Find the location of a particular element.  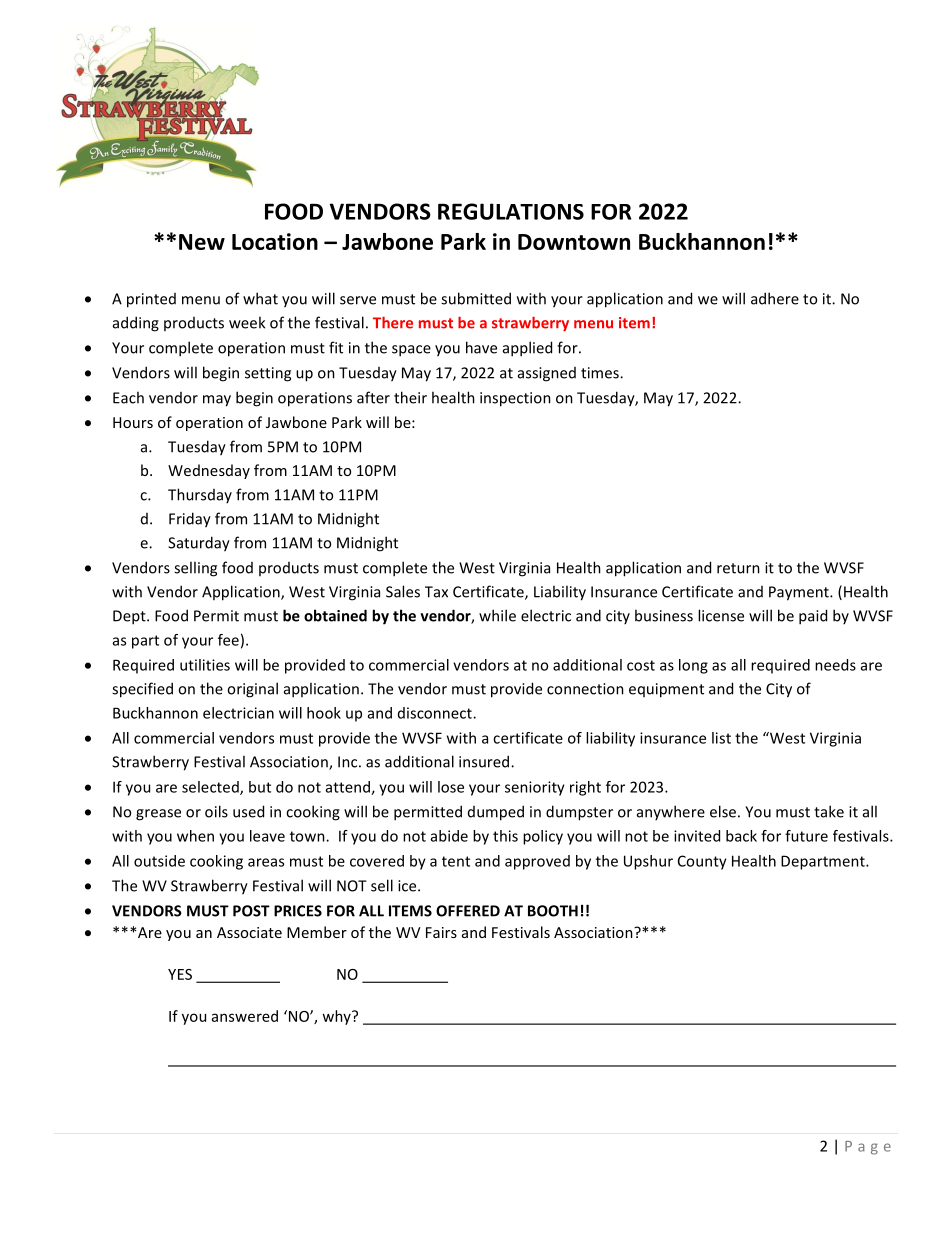

inspection is located at coordinates (515, 399).
